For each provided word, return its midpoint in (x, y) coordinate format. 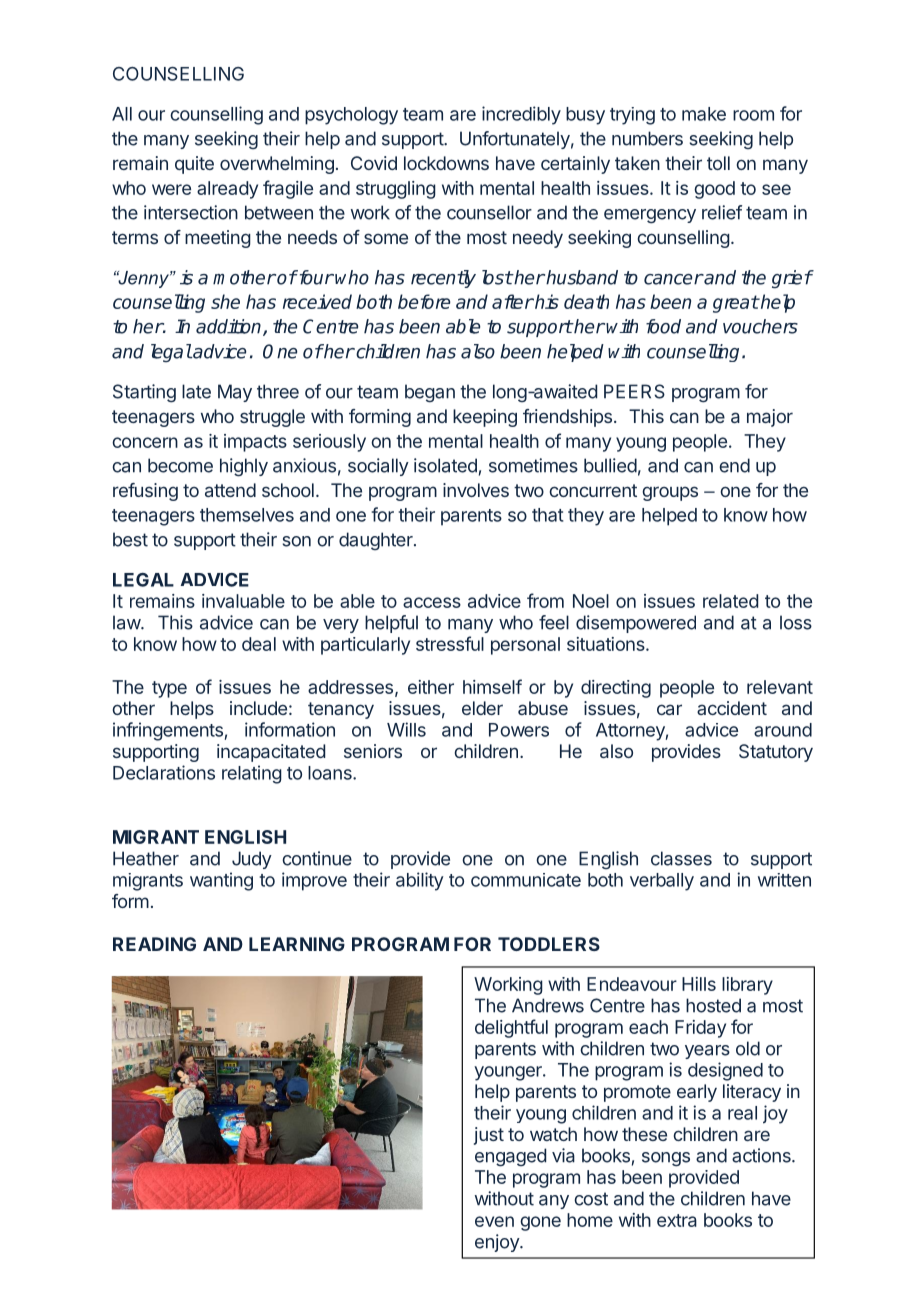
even (494, 1221)
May (235, 393)
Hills (699, 984)
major (770, 418)
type (169, 689)
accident (732, 708)
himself (492, 686)
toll (718, 163)
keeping (485, 418)
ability (420, 881)
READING (154, 944)
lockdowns (446, 163)
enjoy (498, 1243)
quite (194, 165)
